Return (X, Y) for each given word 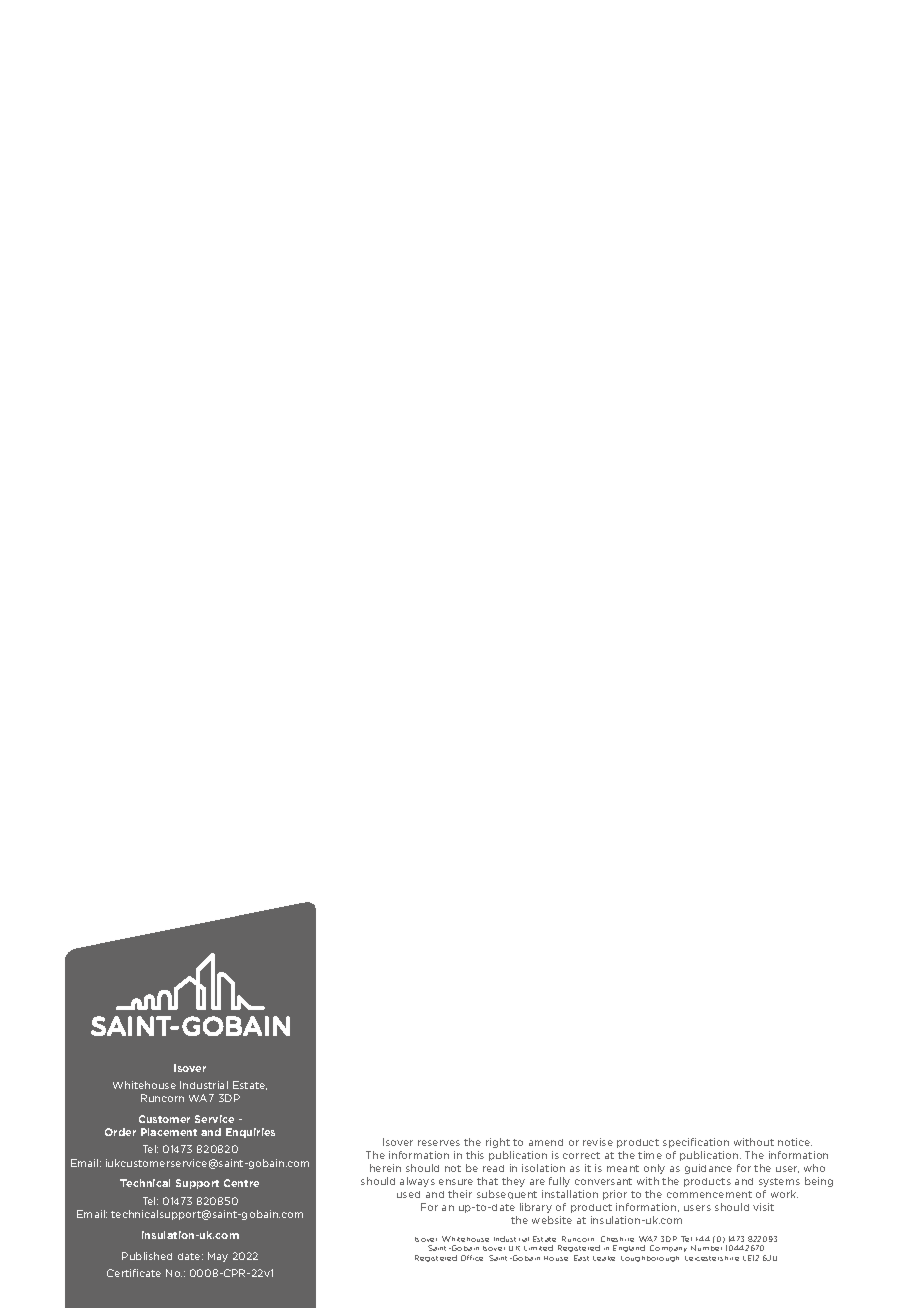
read (493, 1168)
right (498, 1143)
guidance (708, 1169)
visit (763, 1207)
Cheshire (617, 1239)
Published (147, 1256)
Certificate (134, 1273)
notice (795, 1142)
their (460, 1194)
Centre (241, 1183)
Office (472, 1258)
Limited (538, 1248)
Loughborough (650, 1259)
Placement (169, 1132)
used (408, 1194)
